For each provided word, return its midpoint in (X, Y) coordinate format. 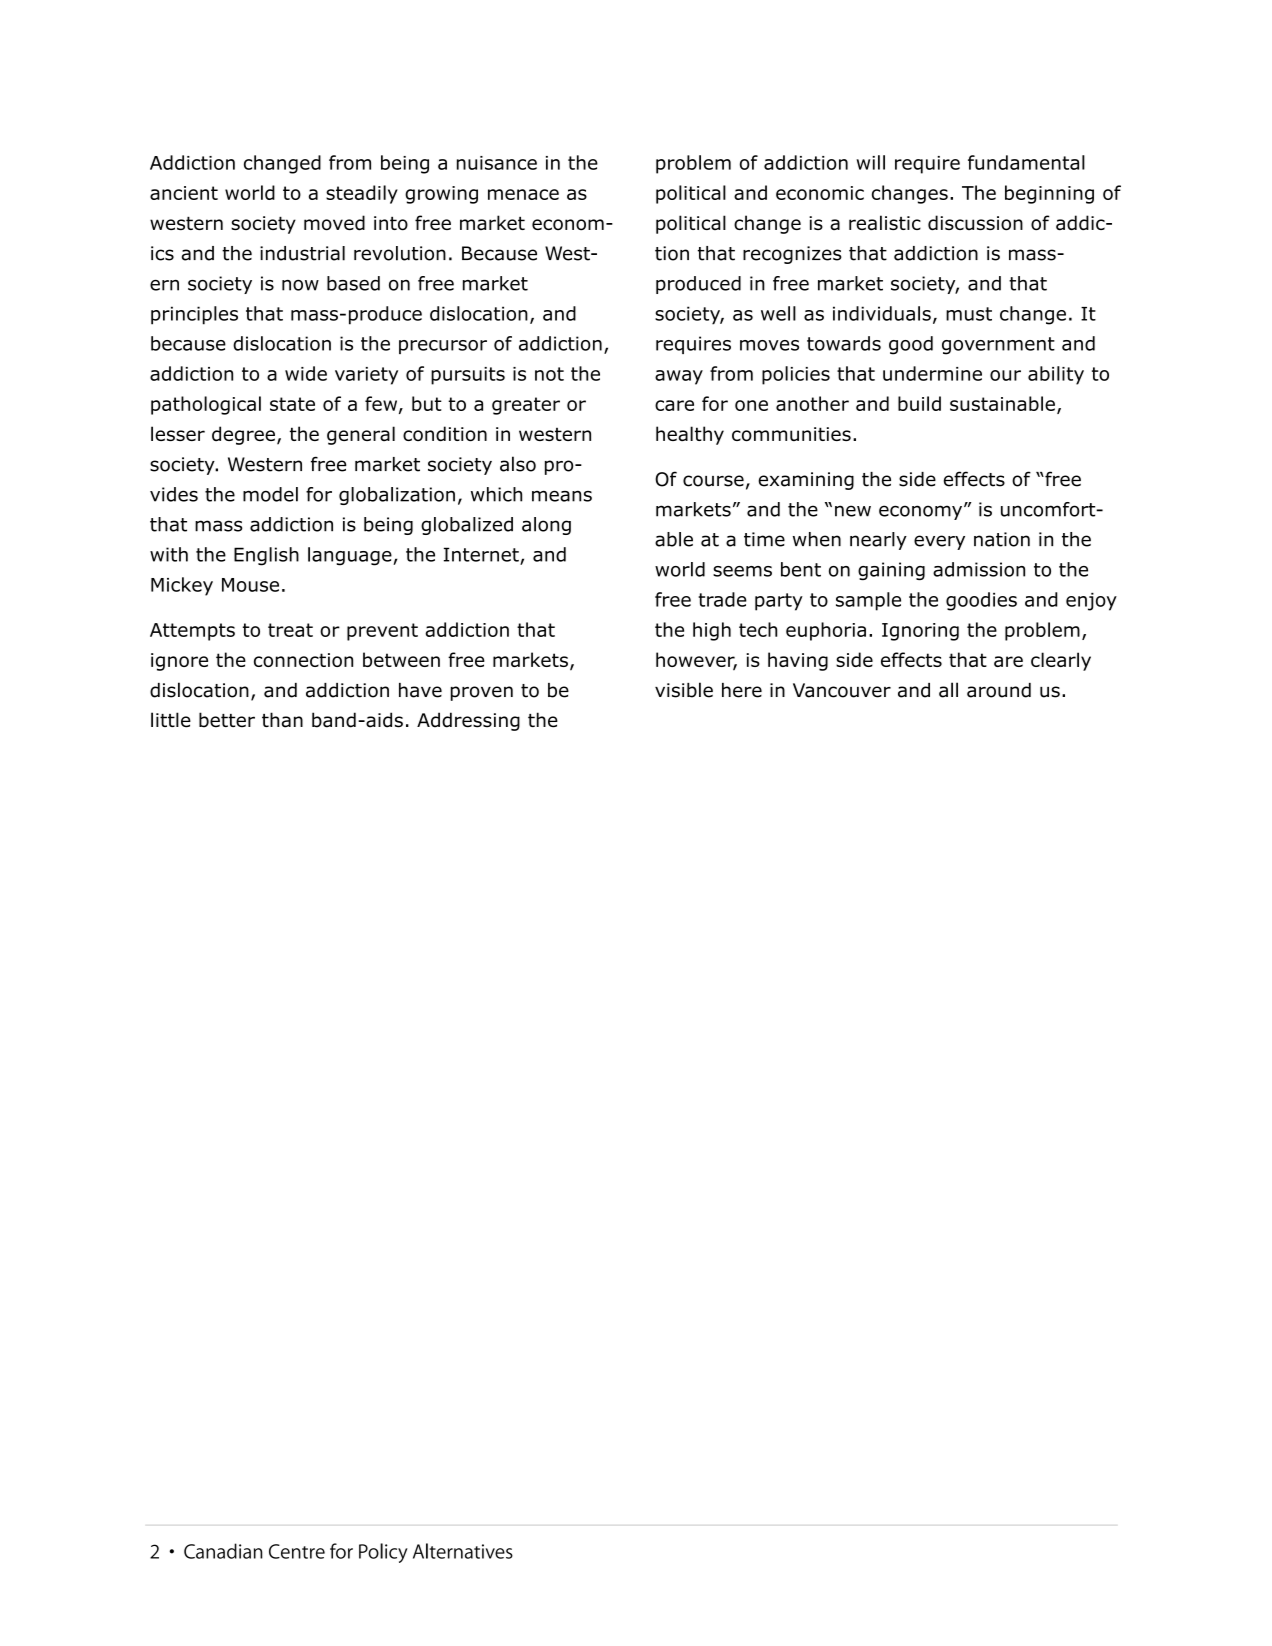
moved (334, 223)
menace (523, 194)
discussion (975, 223)
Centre (297, 1551)
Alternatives (463, 1551)
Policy (383, 1553)
